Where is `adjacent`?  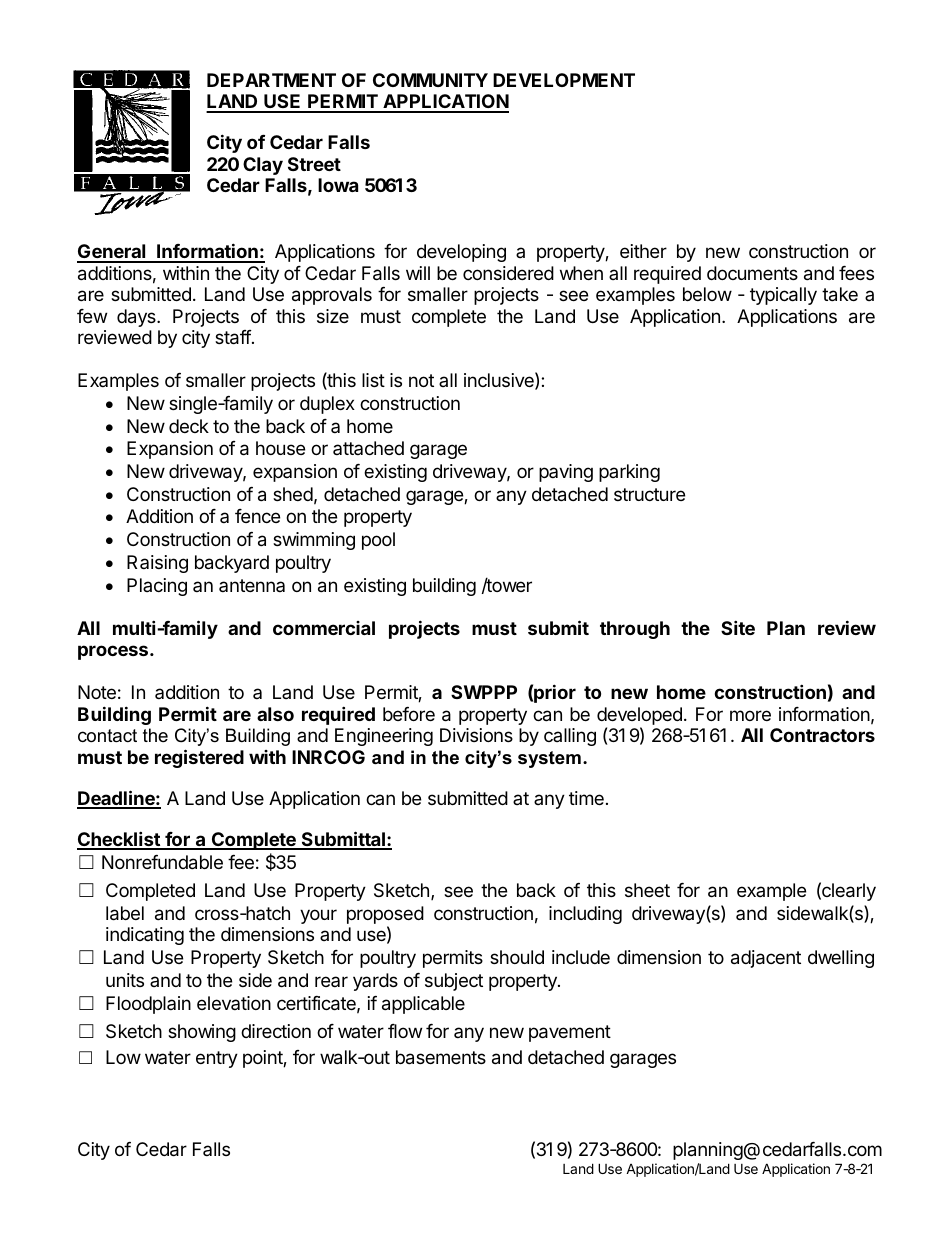
adjacent is located at coordinates (766, 959).
